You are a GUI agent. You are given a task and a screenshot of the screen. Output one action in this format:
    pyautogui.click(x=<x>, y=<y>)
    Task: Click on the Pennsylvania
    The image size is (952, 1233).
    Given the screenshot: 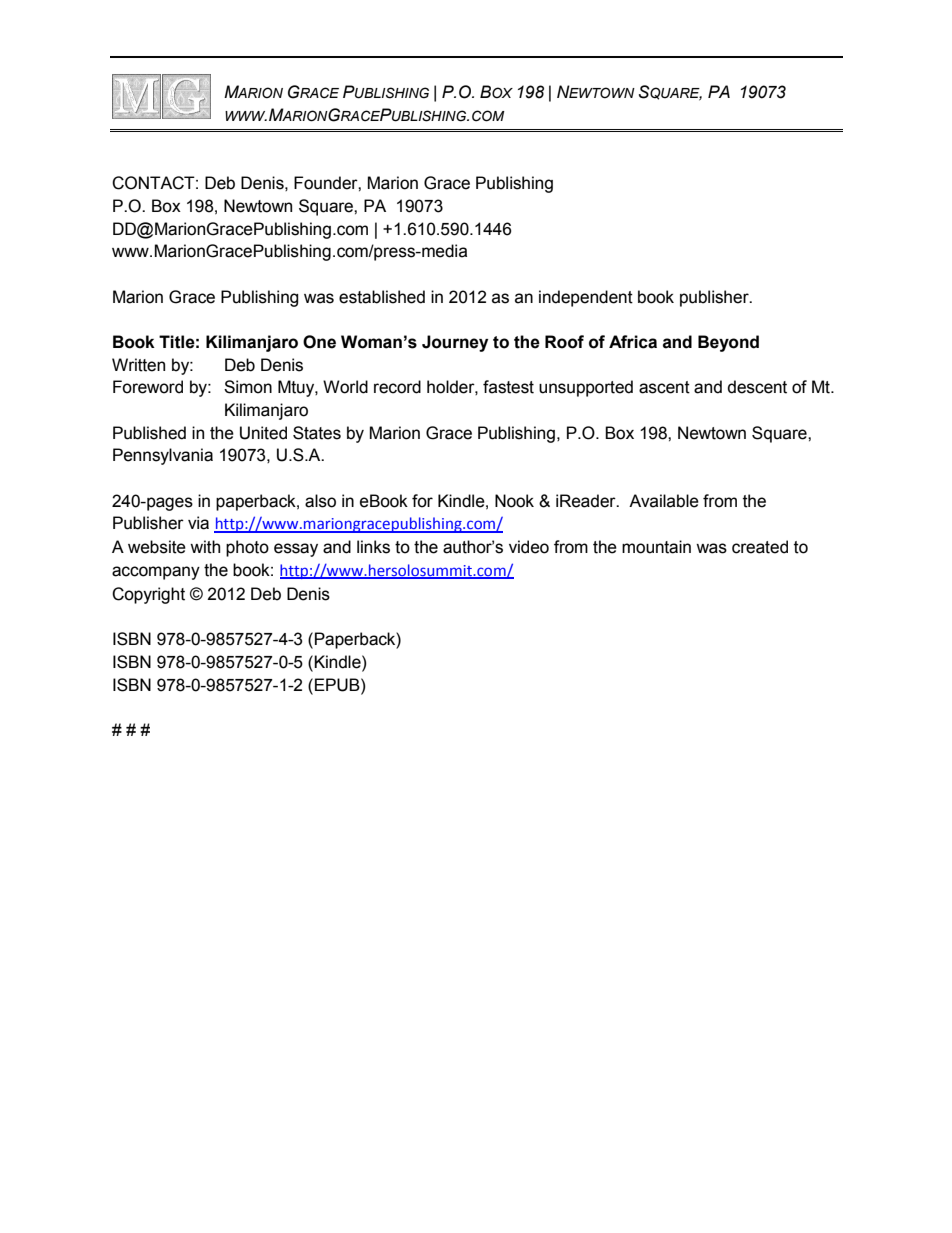 What is the action you would take?
    pyautogui.click(x=163, y=456)
